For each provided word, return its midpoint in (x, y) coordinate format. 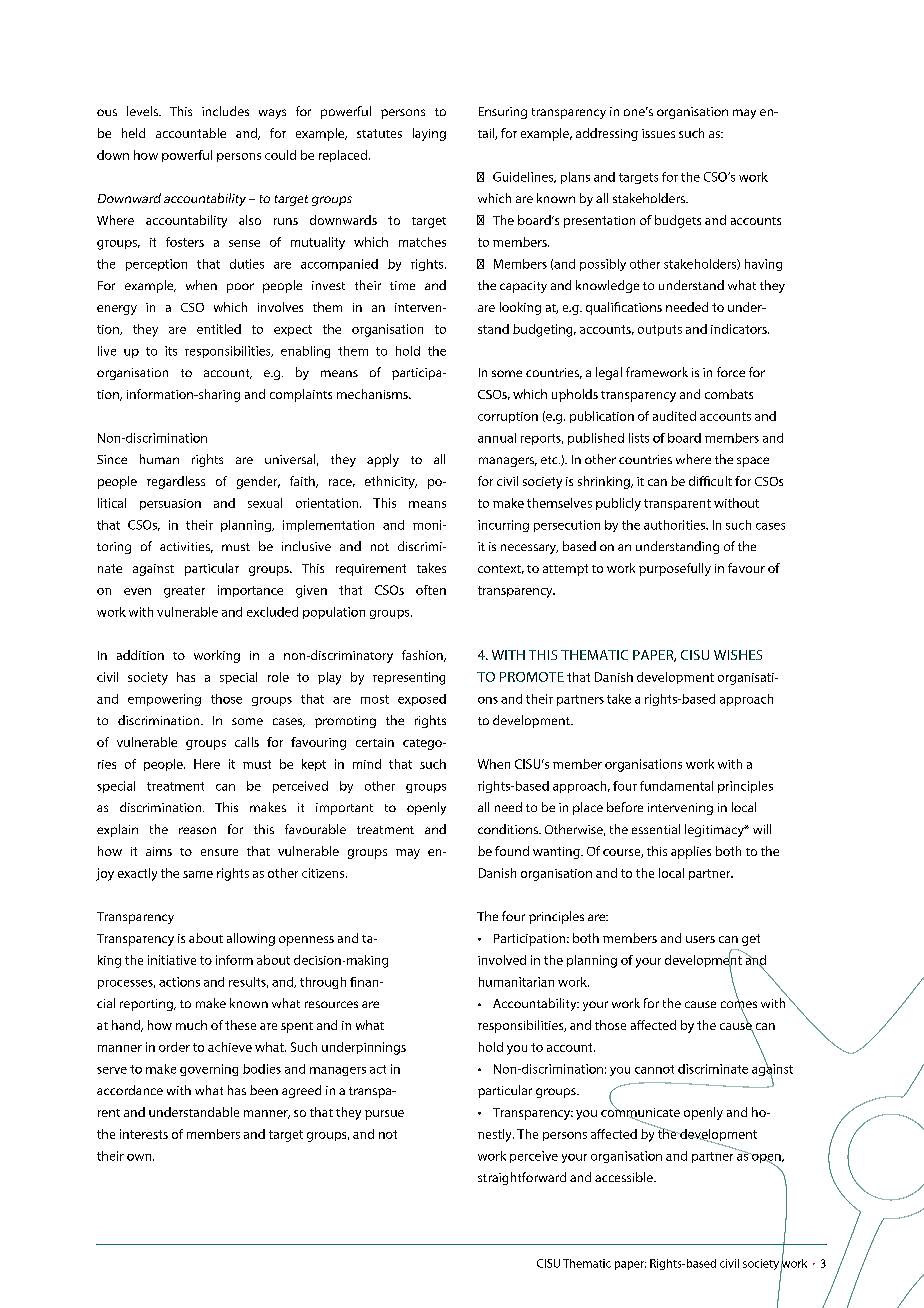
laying (429, 134)
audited (674, 416)
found (512, 851)
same (198, 874)
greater (184, 592)
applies (691, 852)
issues (658, 133)
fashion (423, 656)
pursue (384, 1115)
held (133, 133)
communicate (640, 1112)
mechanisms (373, 394)
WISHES (738, 655)
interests (144, 1134)
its (171, 351)
